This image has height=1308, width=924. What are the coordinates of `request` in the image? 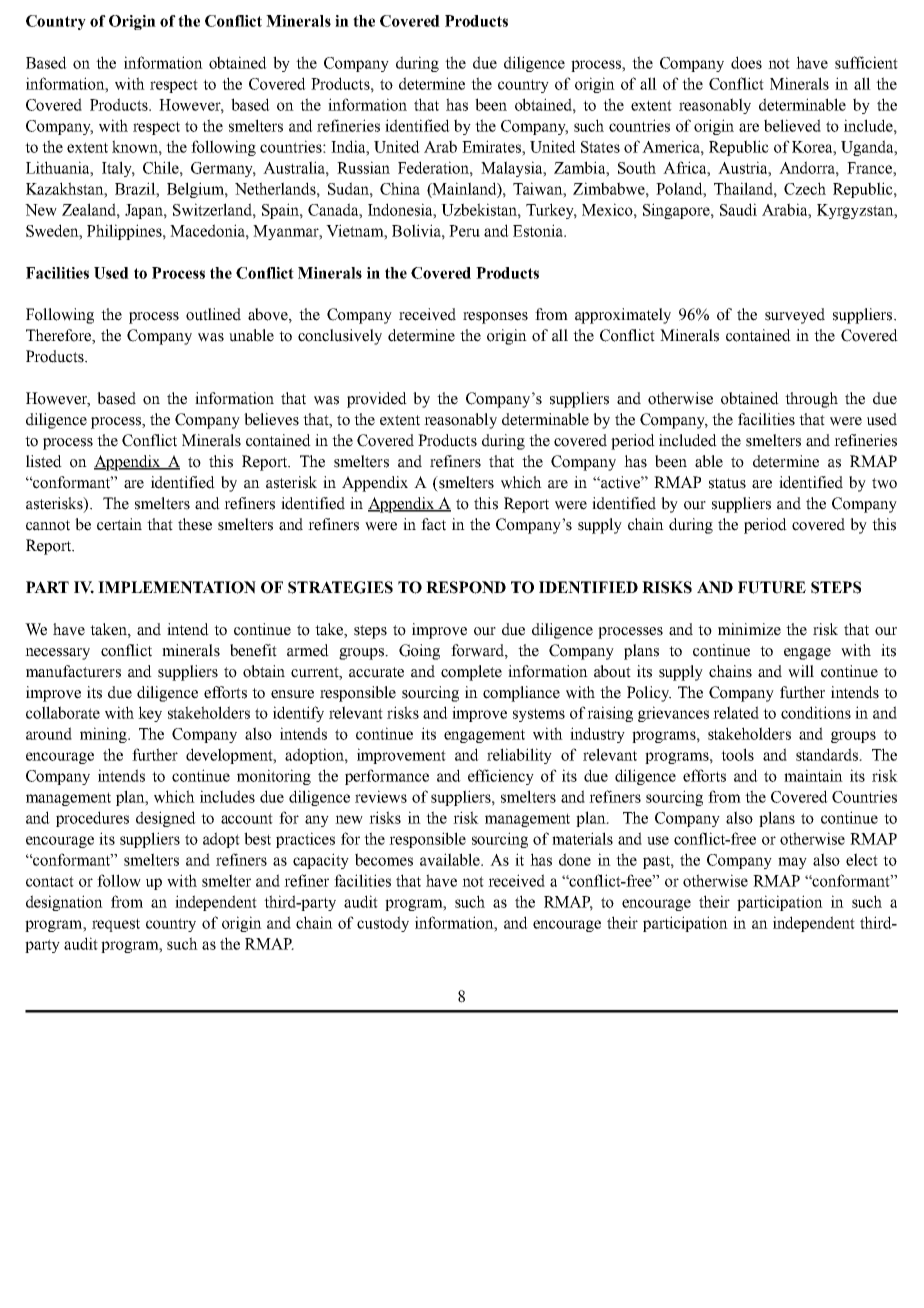 It's located at (116, 925).
